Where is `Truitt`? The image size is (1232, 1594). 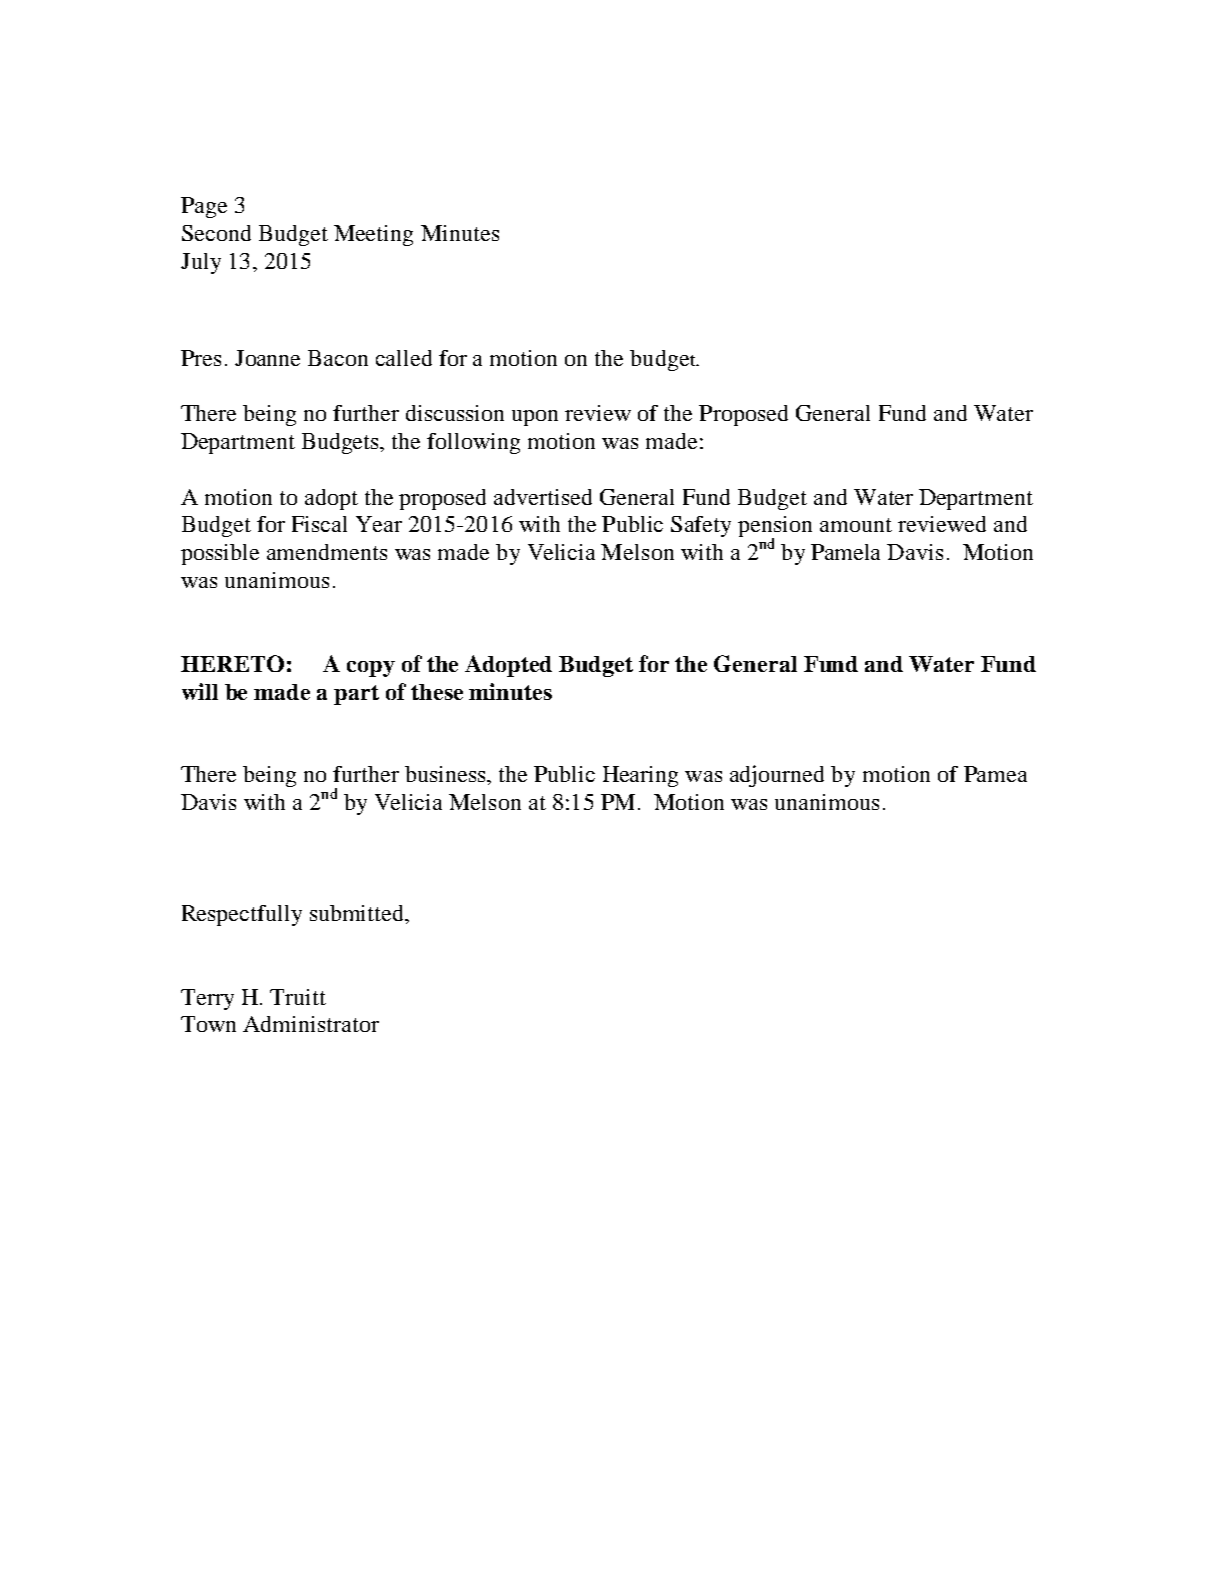
Truitt is located at coordinates (298, 997).
